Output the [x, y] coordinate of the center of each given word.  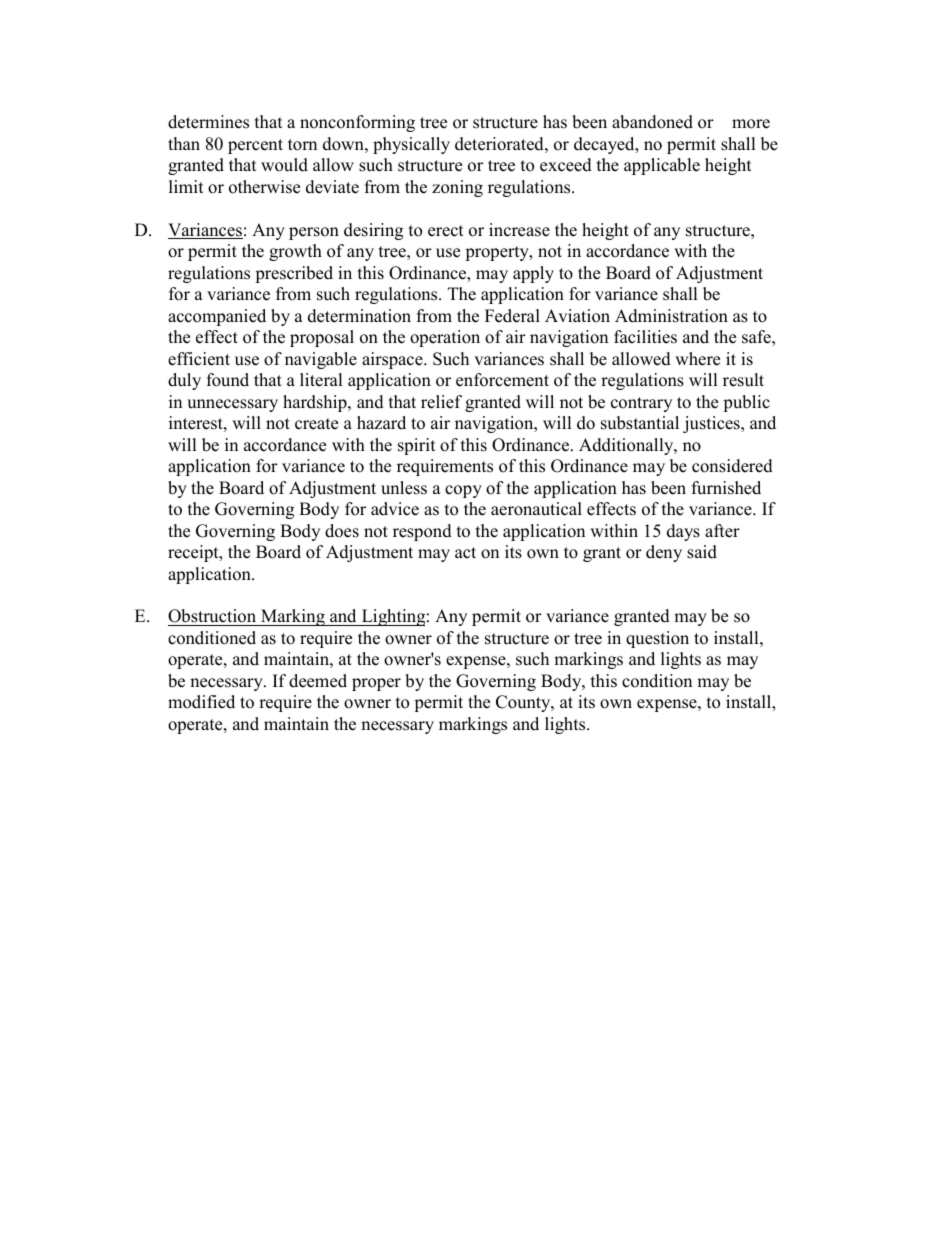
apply [533, 274]
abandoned [652, 122]
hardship [316, 403]
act [465, 553]
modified [201, 702]
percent [255, 146]
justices [712, 424]
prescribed [294, 274]
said [702, 552]
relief [441, 402]
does [342, 531]
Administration [671, 316]
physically [411, 145]
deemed [318, 681]
